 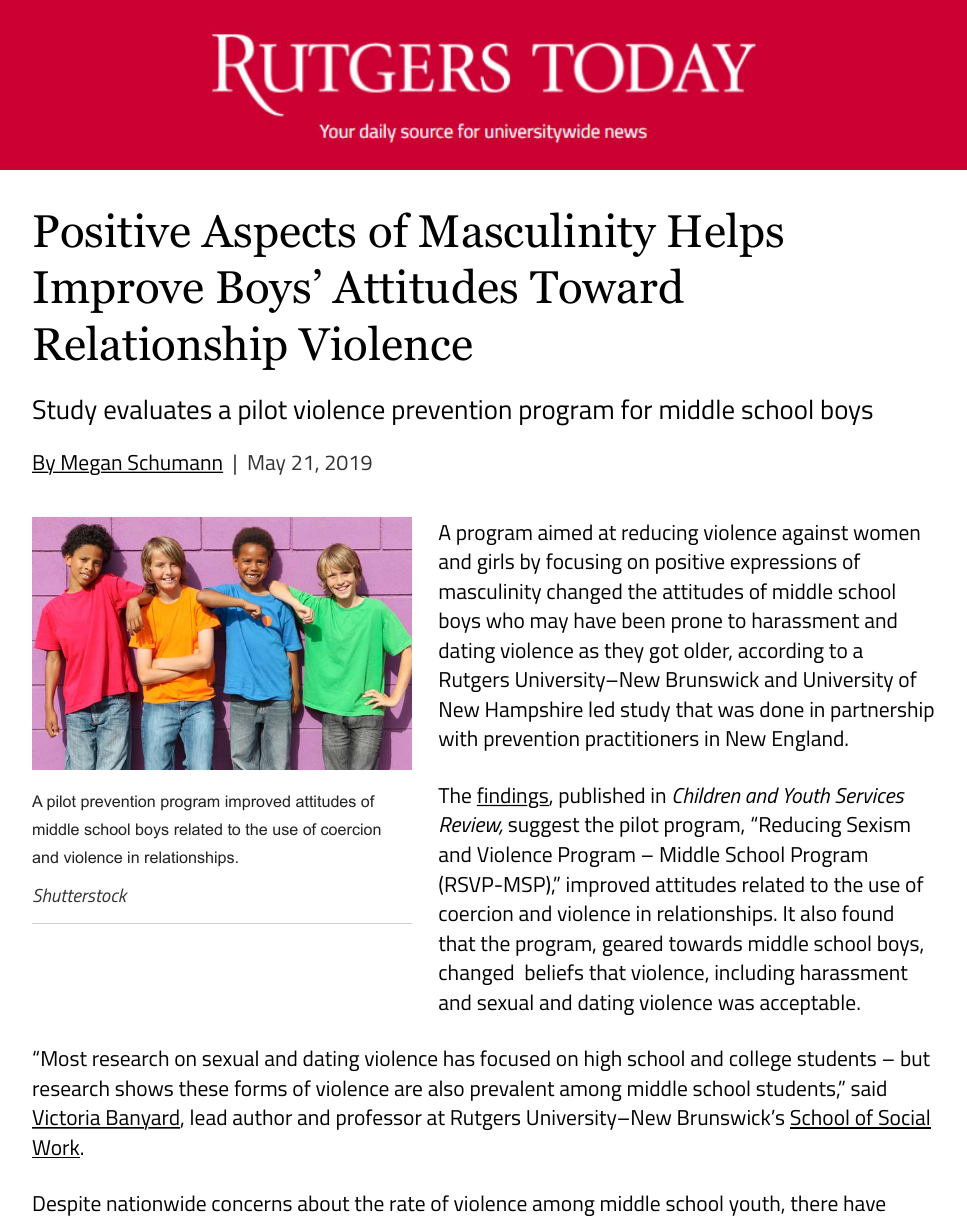 I want to click on Megan, so click(x=92, y=465).
